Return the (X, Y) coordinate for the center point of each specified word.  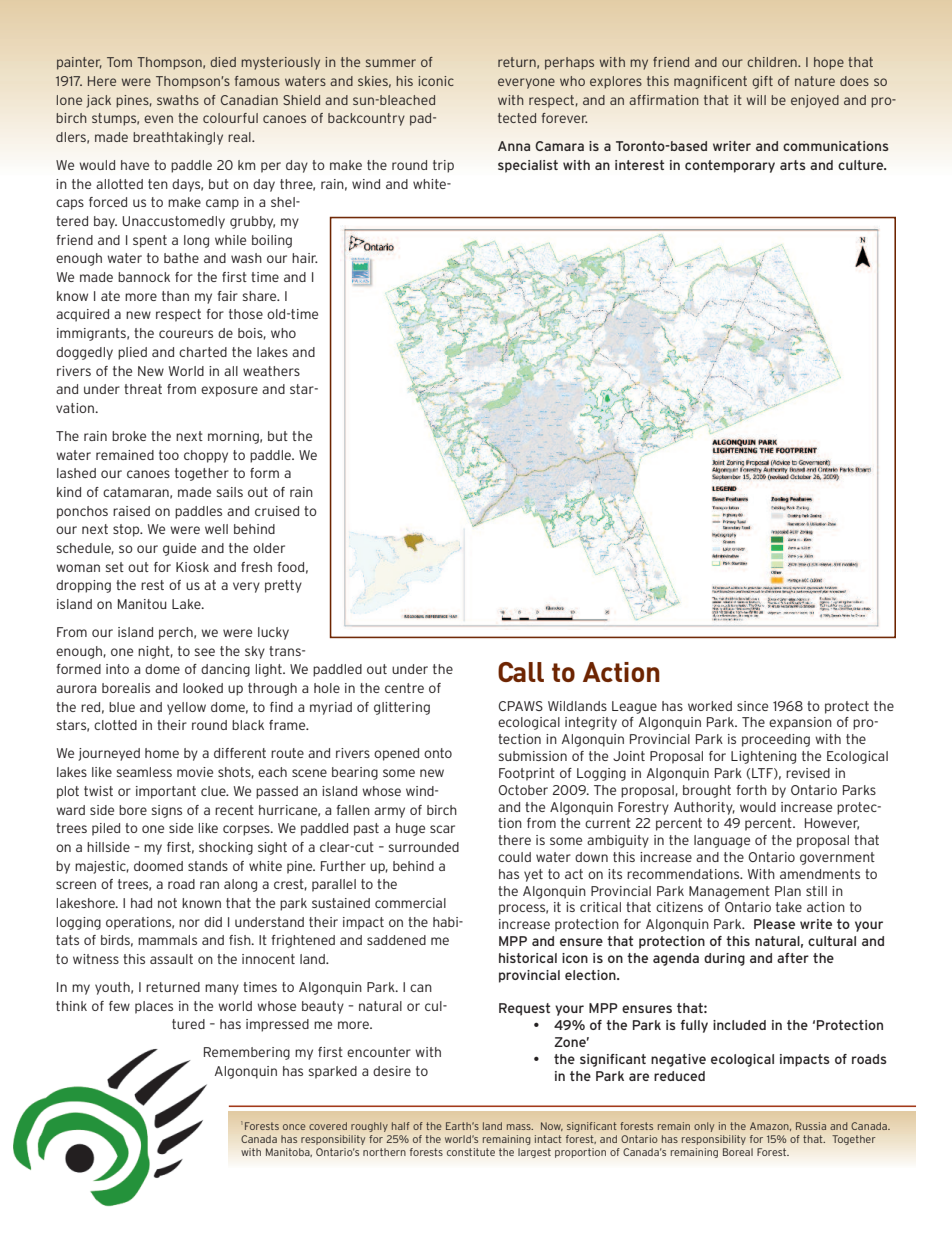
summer (391, 63)
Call (521, 672)
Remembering (247, 1053)
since (752, 706)
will (756, 100)
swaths (178, 100)
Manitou (142, 604)
